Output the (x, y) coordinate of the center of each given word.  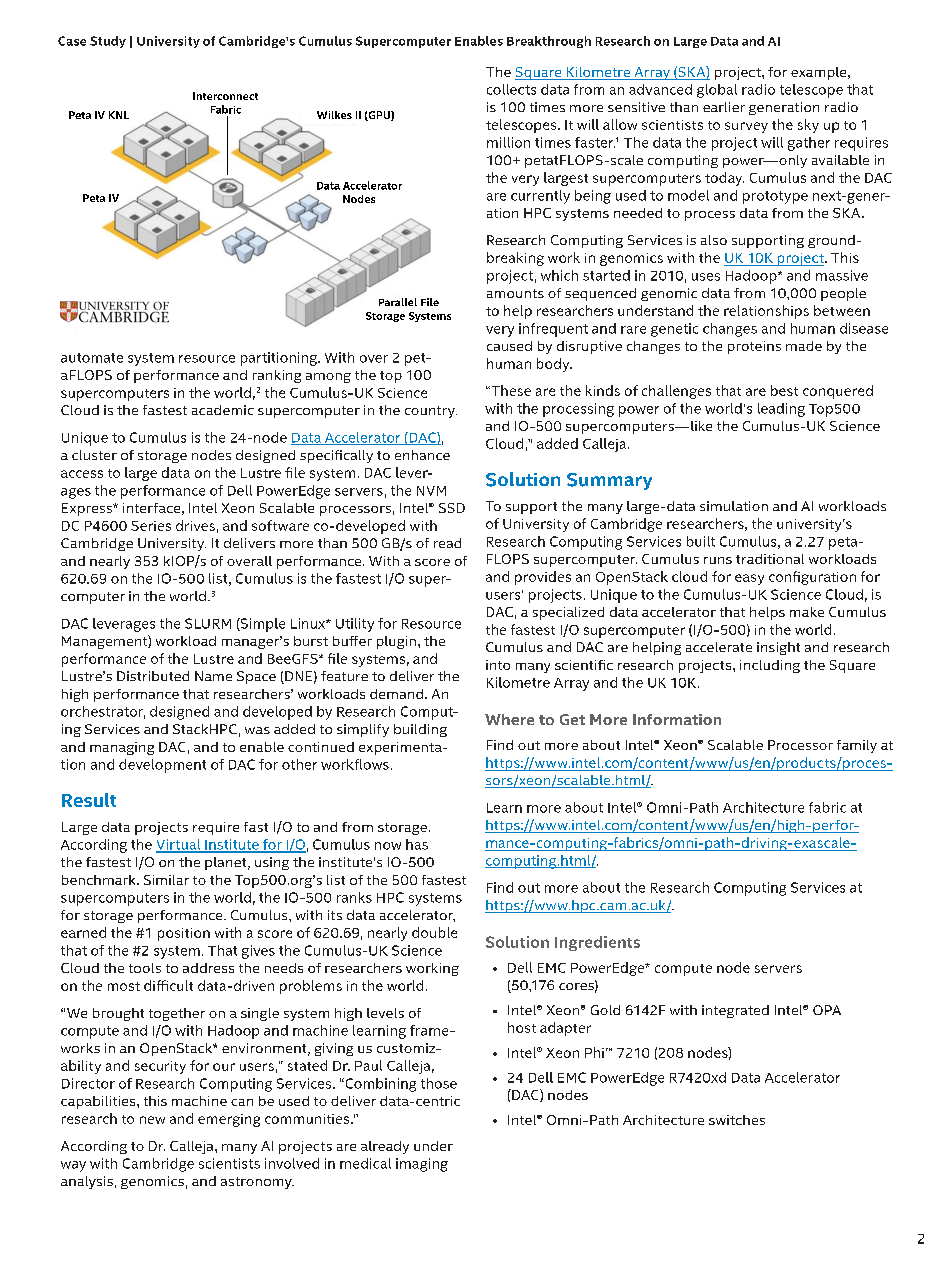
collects (511, 89)
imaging (422, 1165)
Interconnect (225, 96)
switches (737, 1120)
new (152, 1120)
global (717, 91)
